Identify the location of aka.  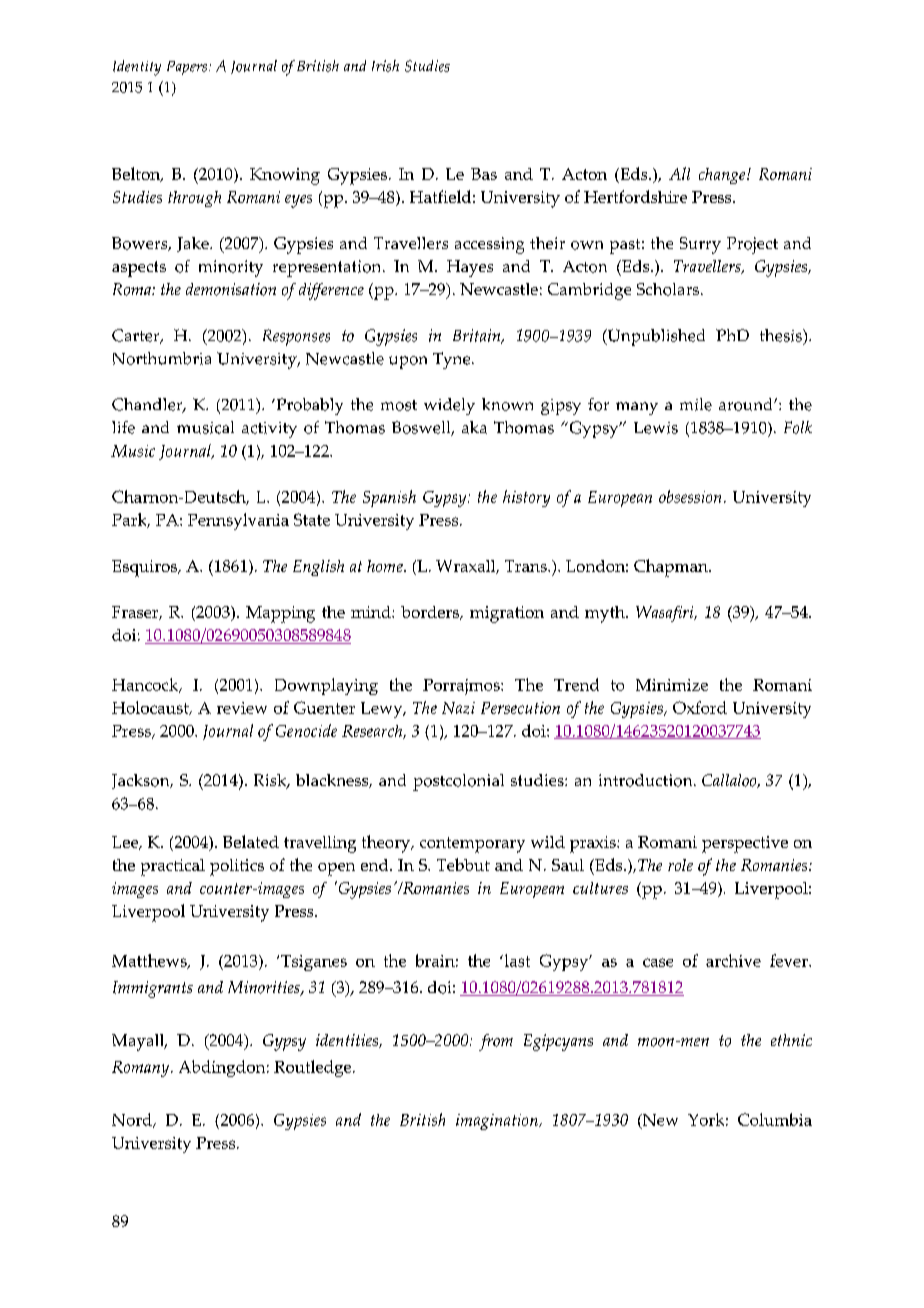
(474, 427).
